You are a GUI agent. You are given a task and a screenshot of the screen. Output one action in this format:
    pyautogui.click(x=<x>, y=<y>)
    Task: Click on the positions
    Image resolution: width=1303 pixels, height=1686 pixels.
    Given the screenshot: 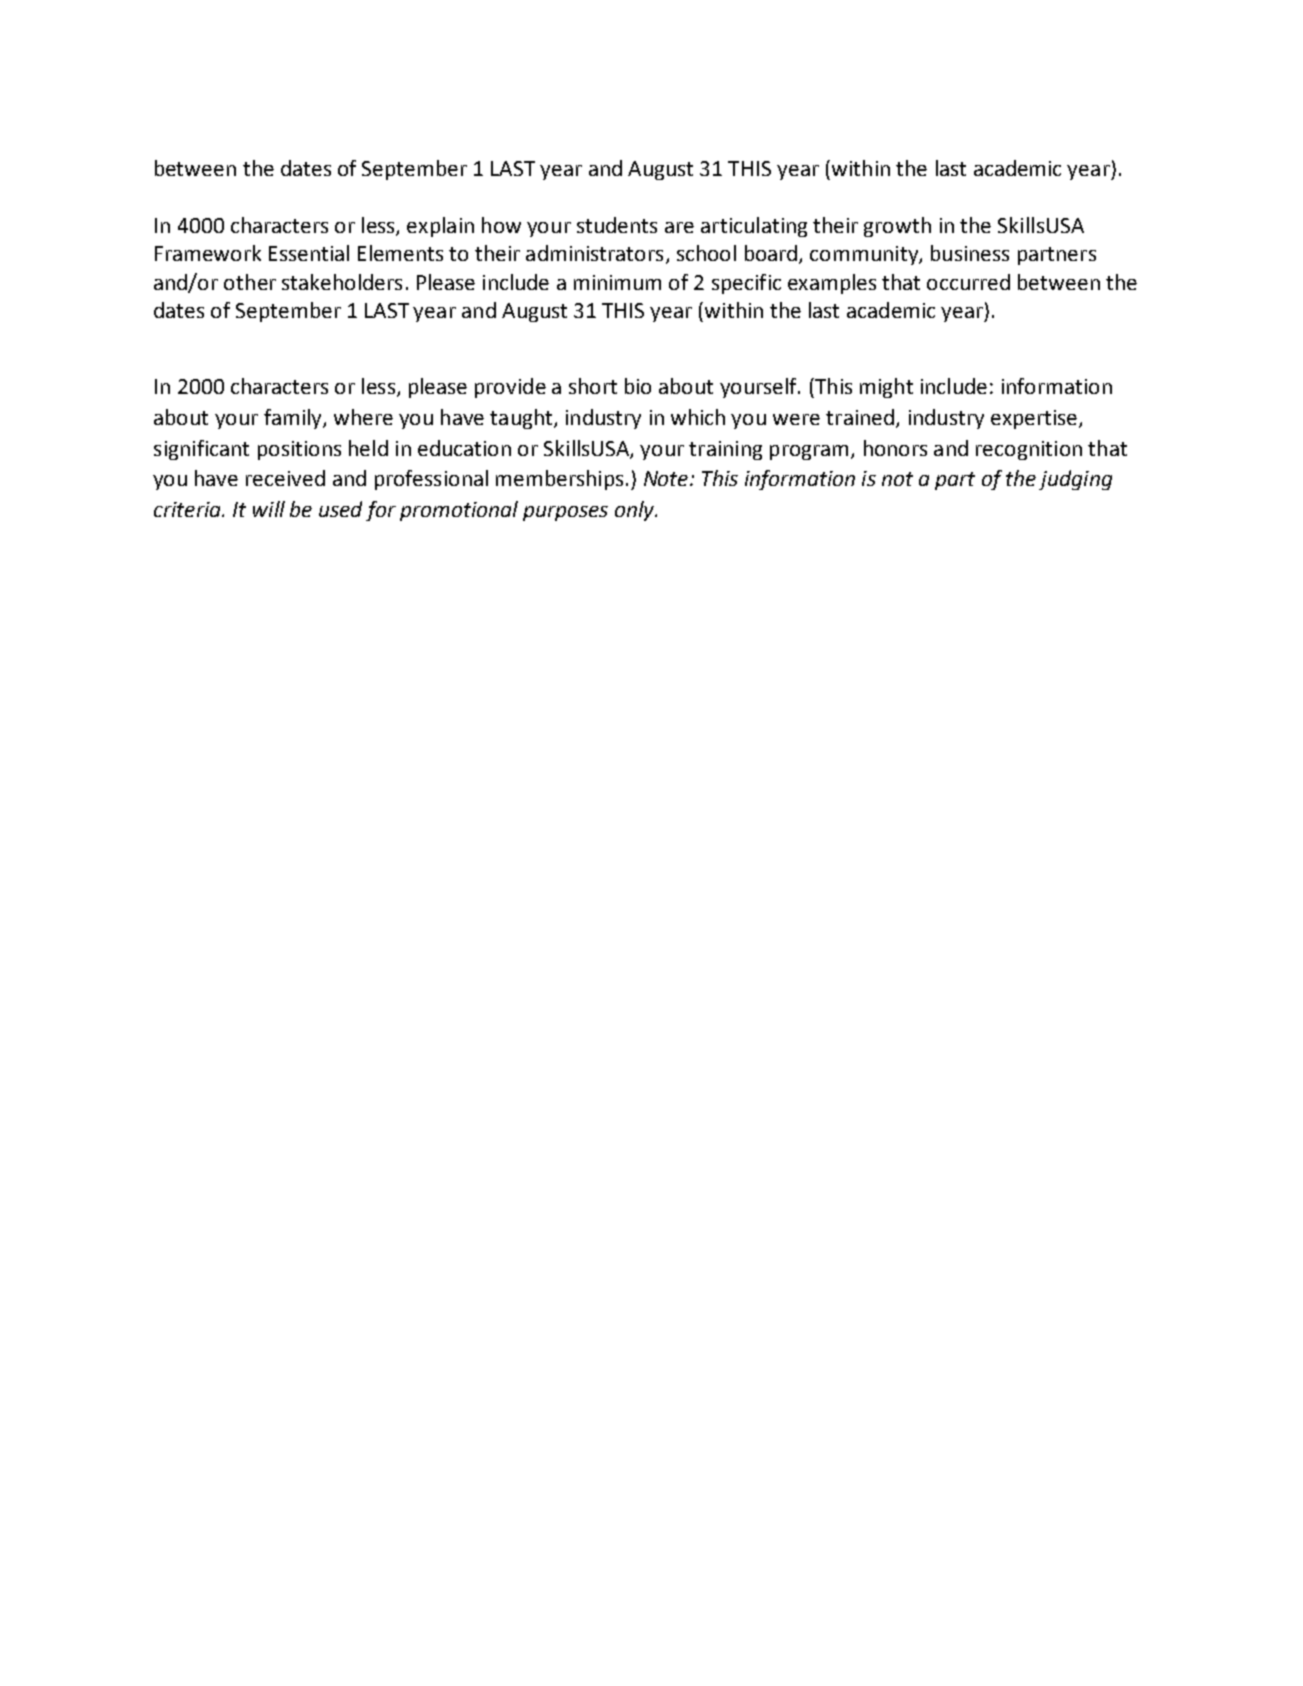 What is the action you would take?
    pyautogui.click(x=299, y=450)
